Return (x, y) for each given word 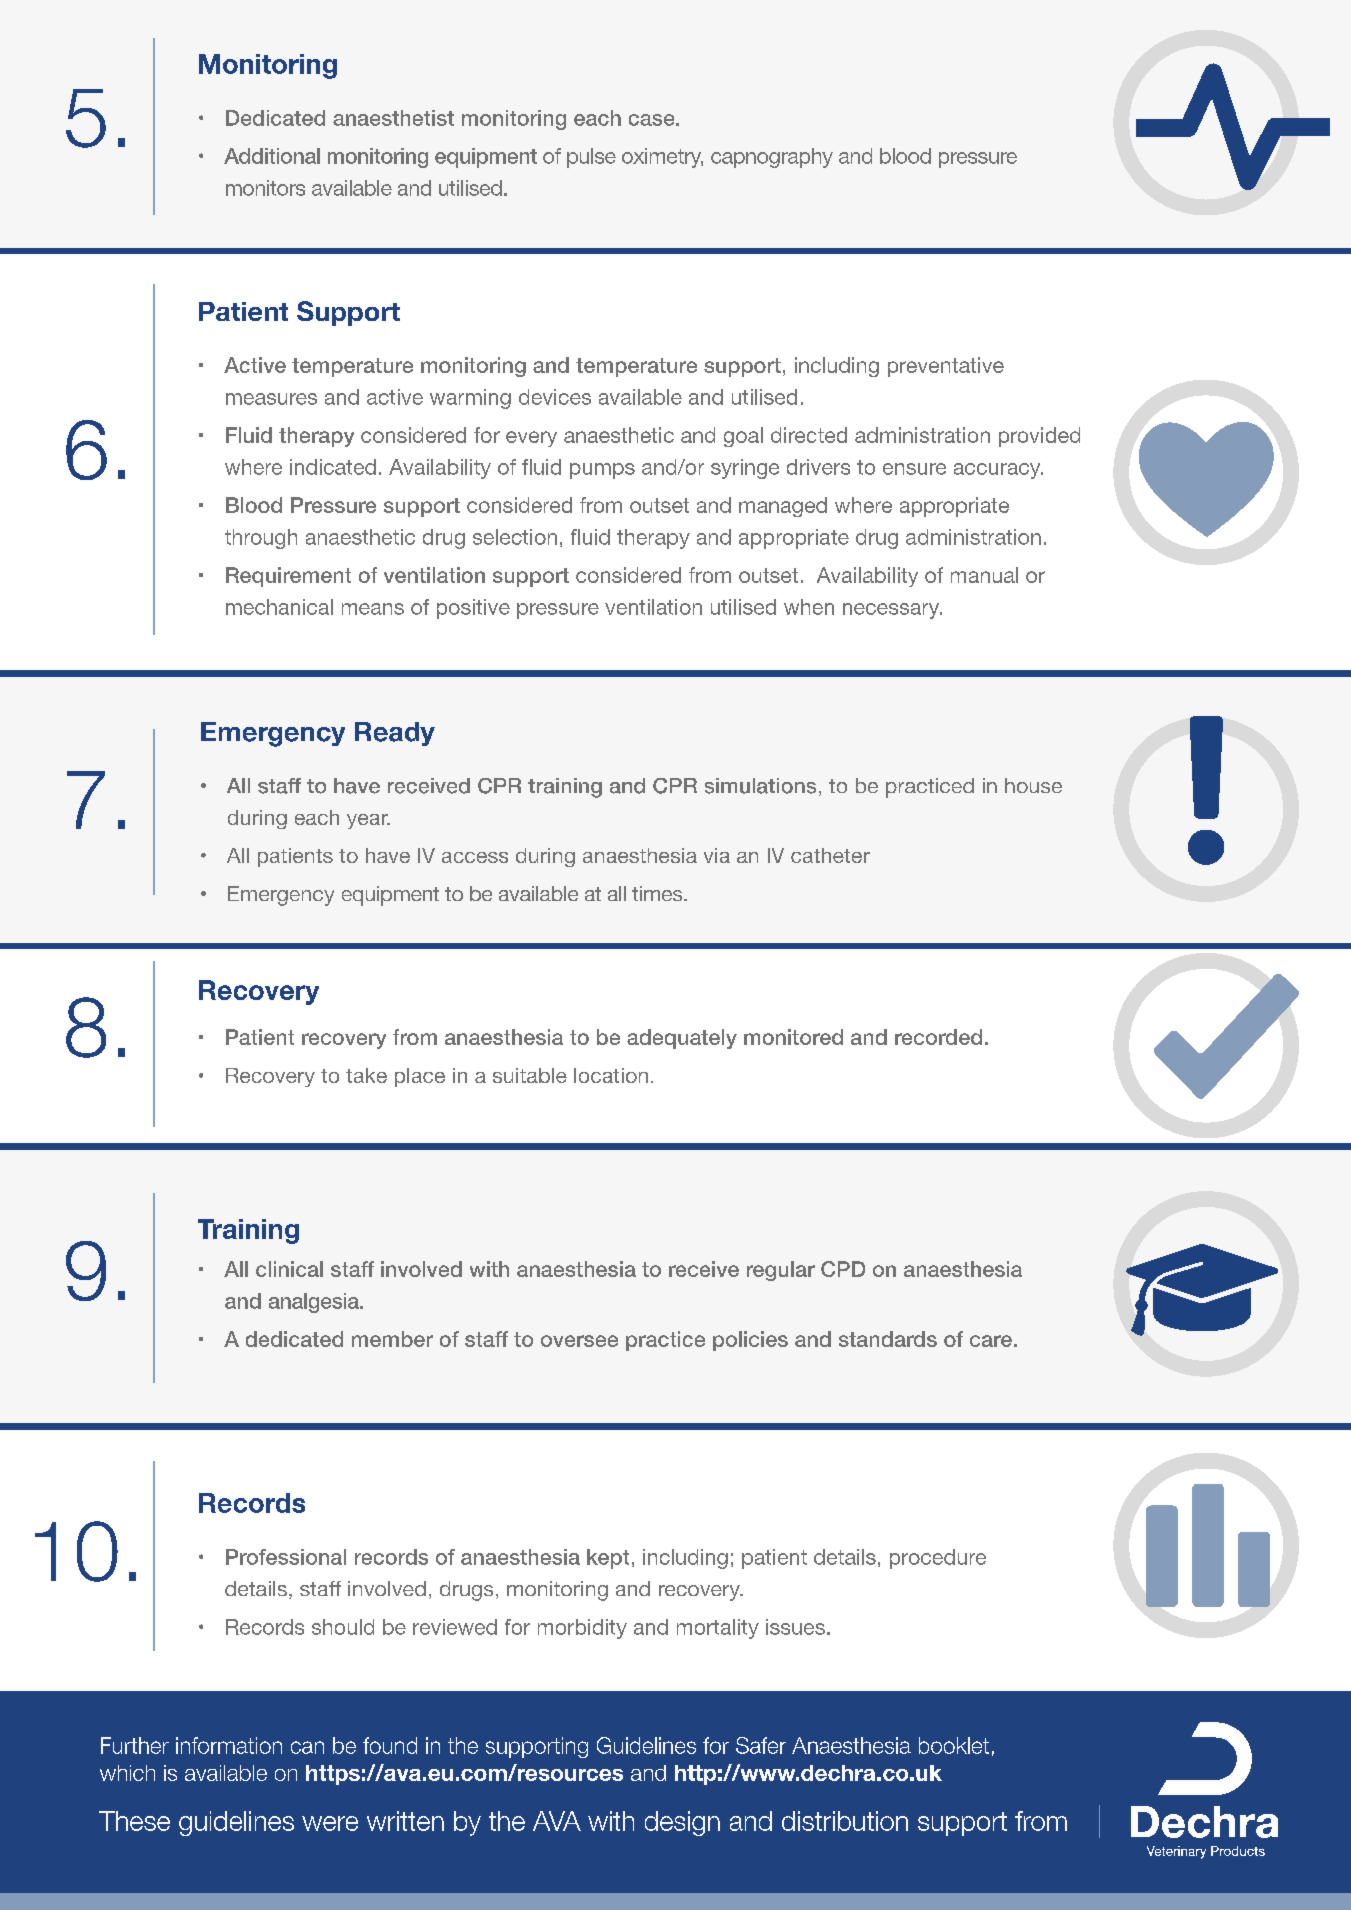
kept (608, 1559)
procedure (938, 1559)
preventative (946, 367)
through (261, 539)
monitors (265, 188)
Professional (286, 1557)
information (229, 1745)
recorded (938, 1037)
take (366, 1075)
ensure (914, 469)
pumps (602, 471)
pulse (591, 158)
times (658, 893)
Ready (395, 734)
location (611, 1075)
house (1033, 785)
